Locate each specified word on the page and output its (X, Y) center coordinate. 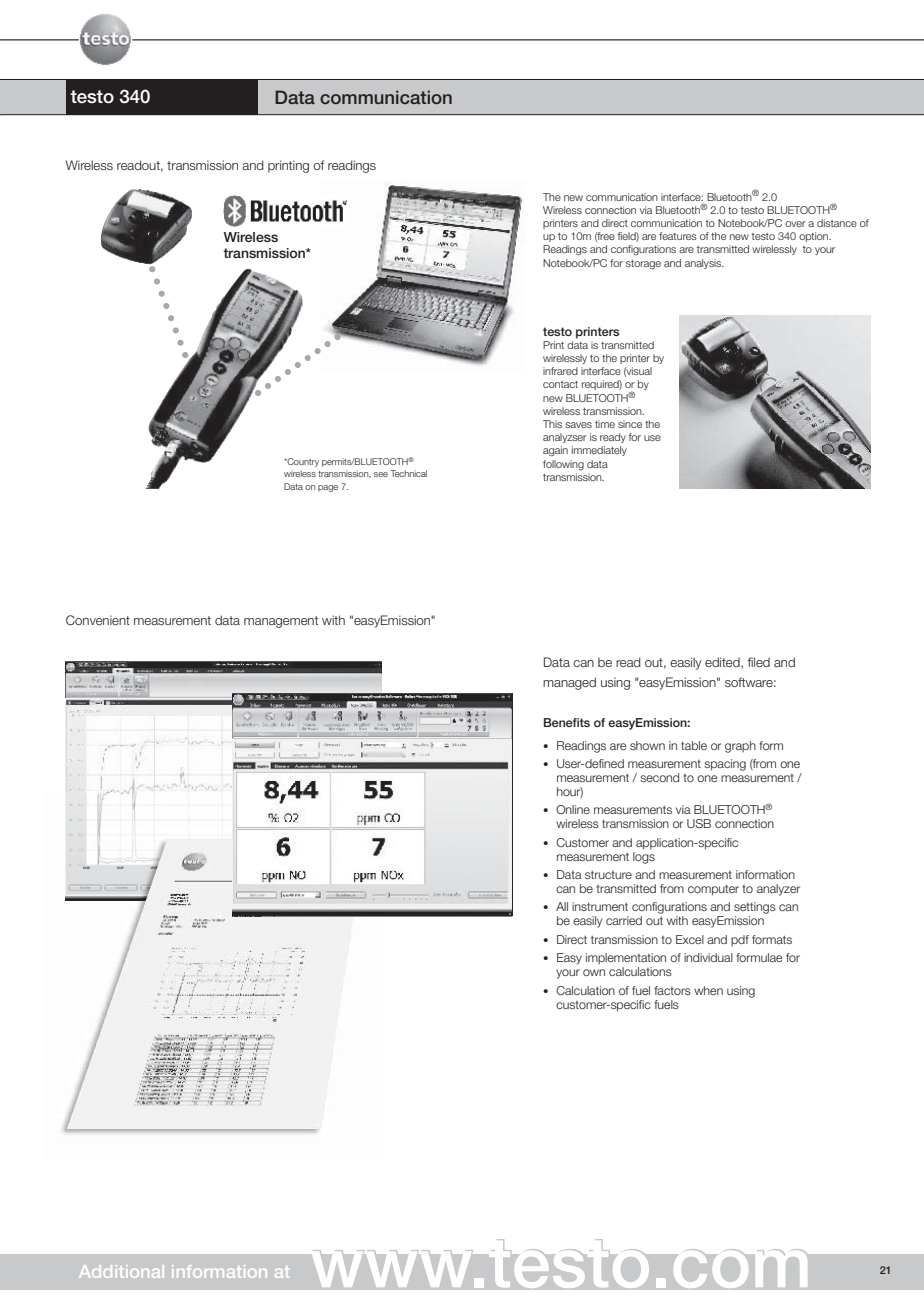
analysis (704, 264)
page (328, 488)
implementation (626, 958)
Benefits (567, 722)
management (281, 622)
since (630, 424)
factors (672, 990)
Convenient (98, 620)
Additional (121, 1271)
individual (708, 957)
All (562, 906)
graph (740, 747)
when (708, 990)
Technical (408, 473)
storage (643, 265)
